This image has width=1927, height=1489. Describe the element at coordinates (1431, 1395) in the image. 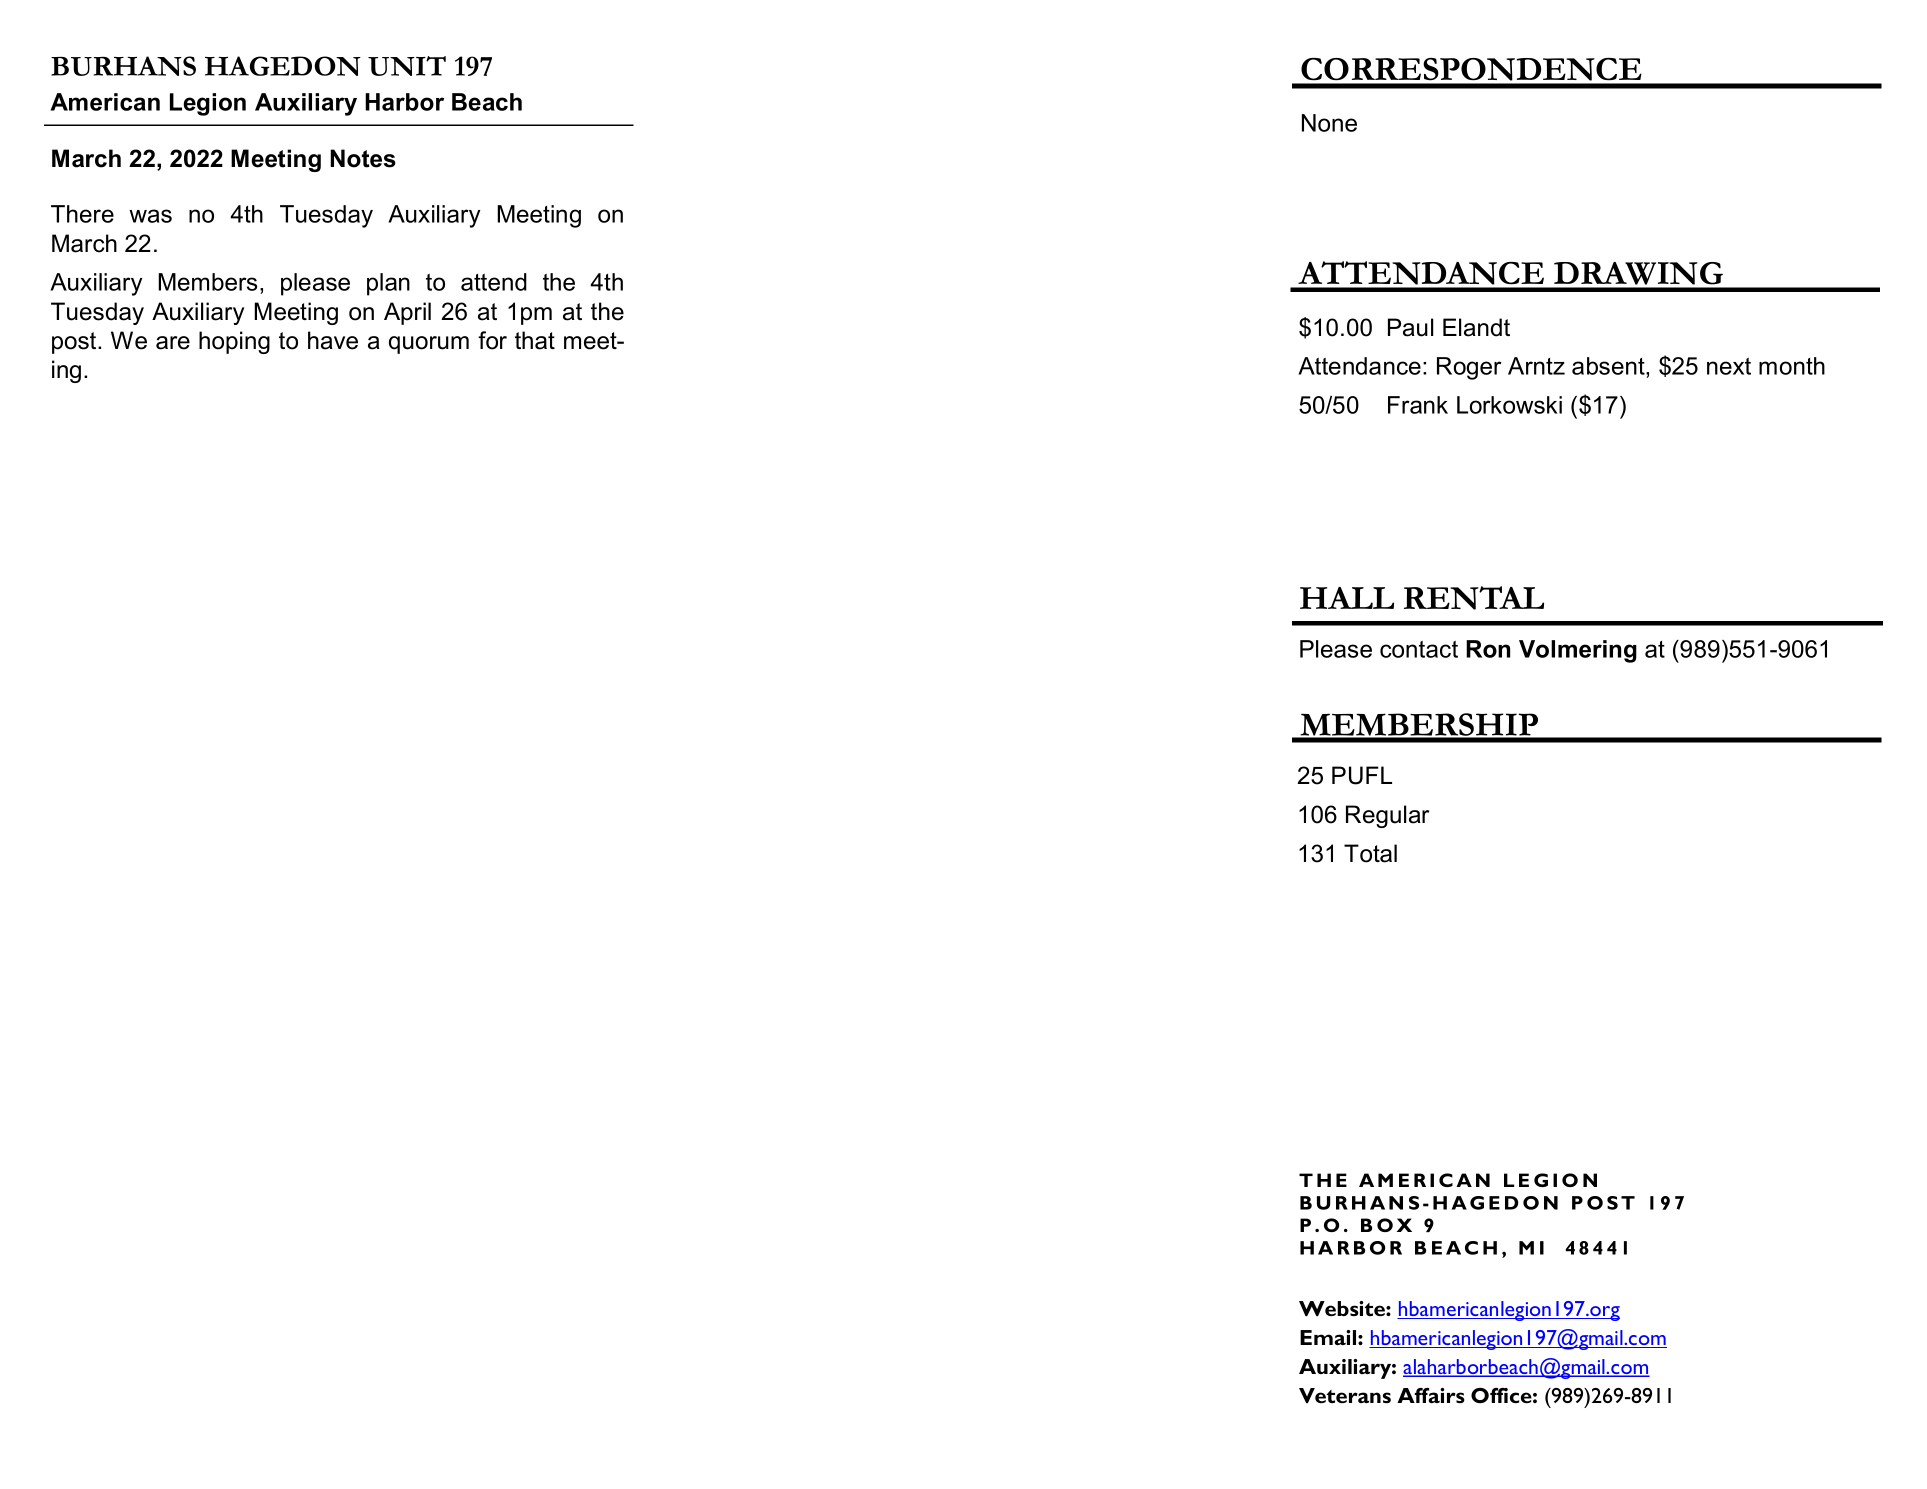

I see `Affairs` at that location.
